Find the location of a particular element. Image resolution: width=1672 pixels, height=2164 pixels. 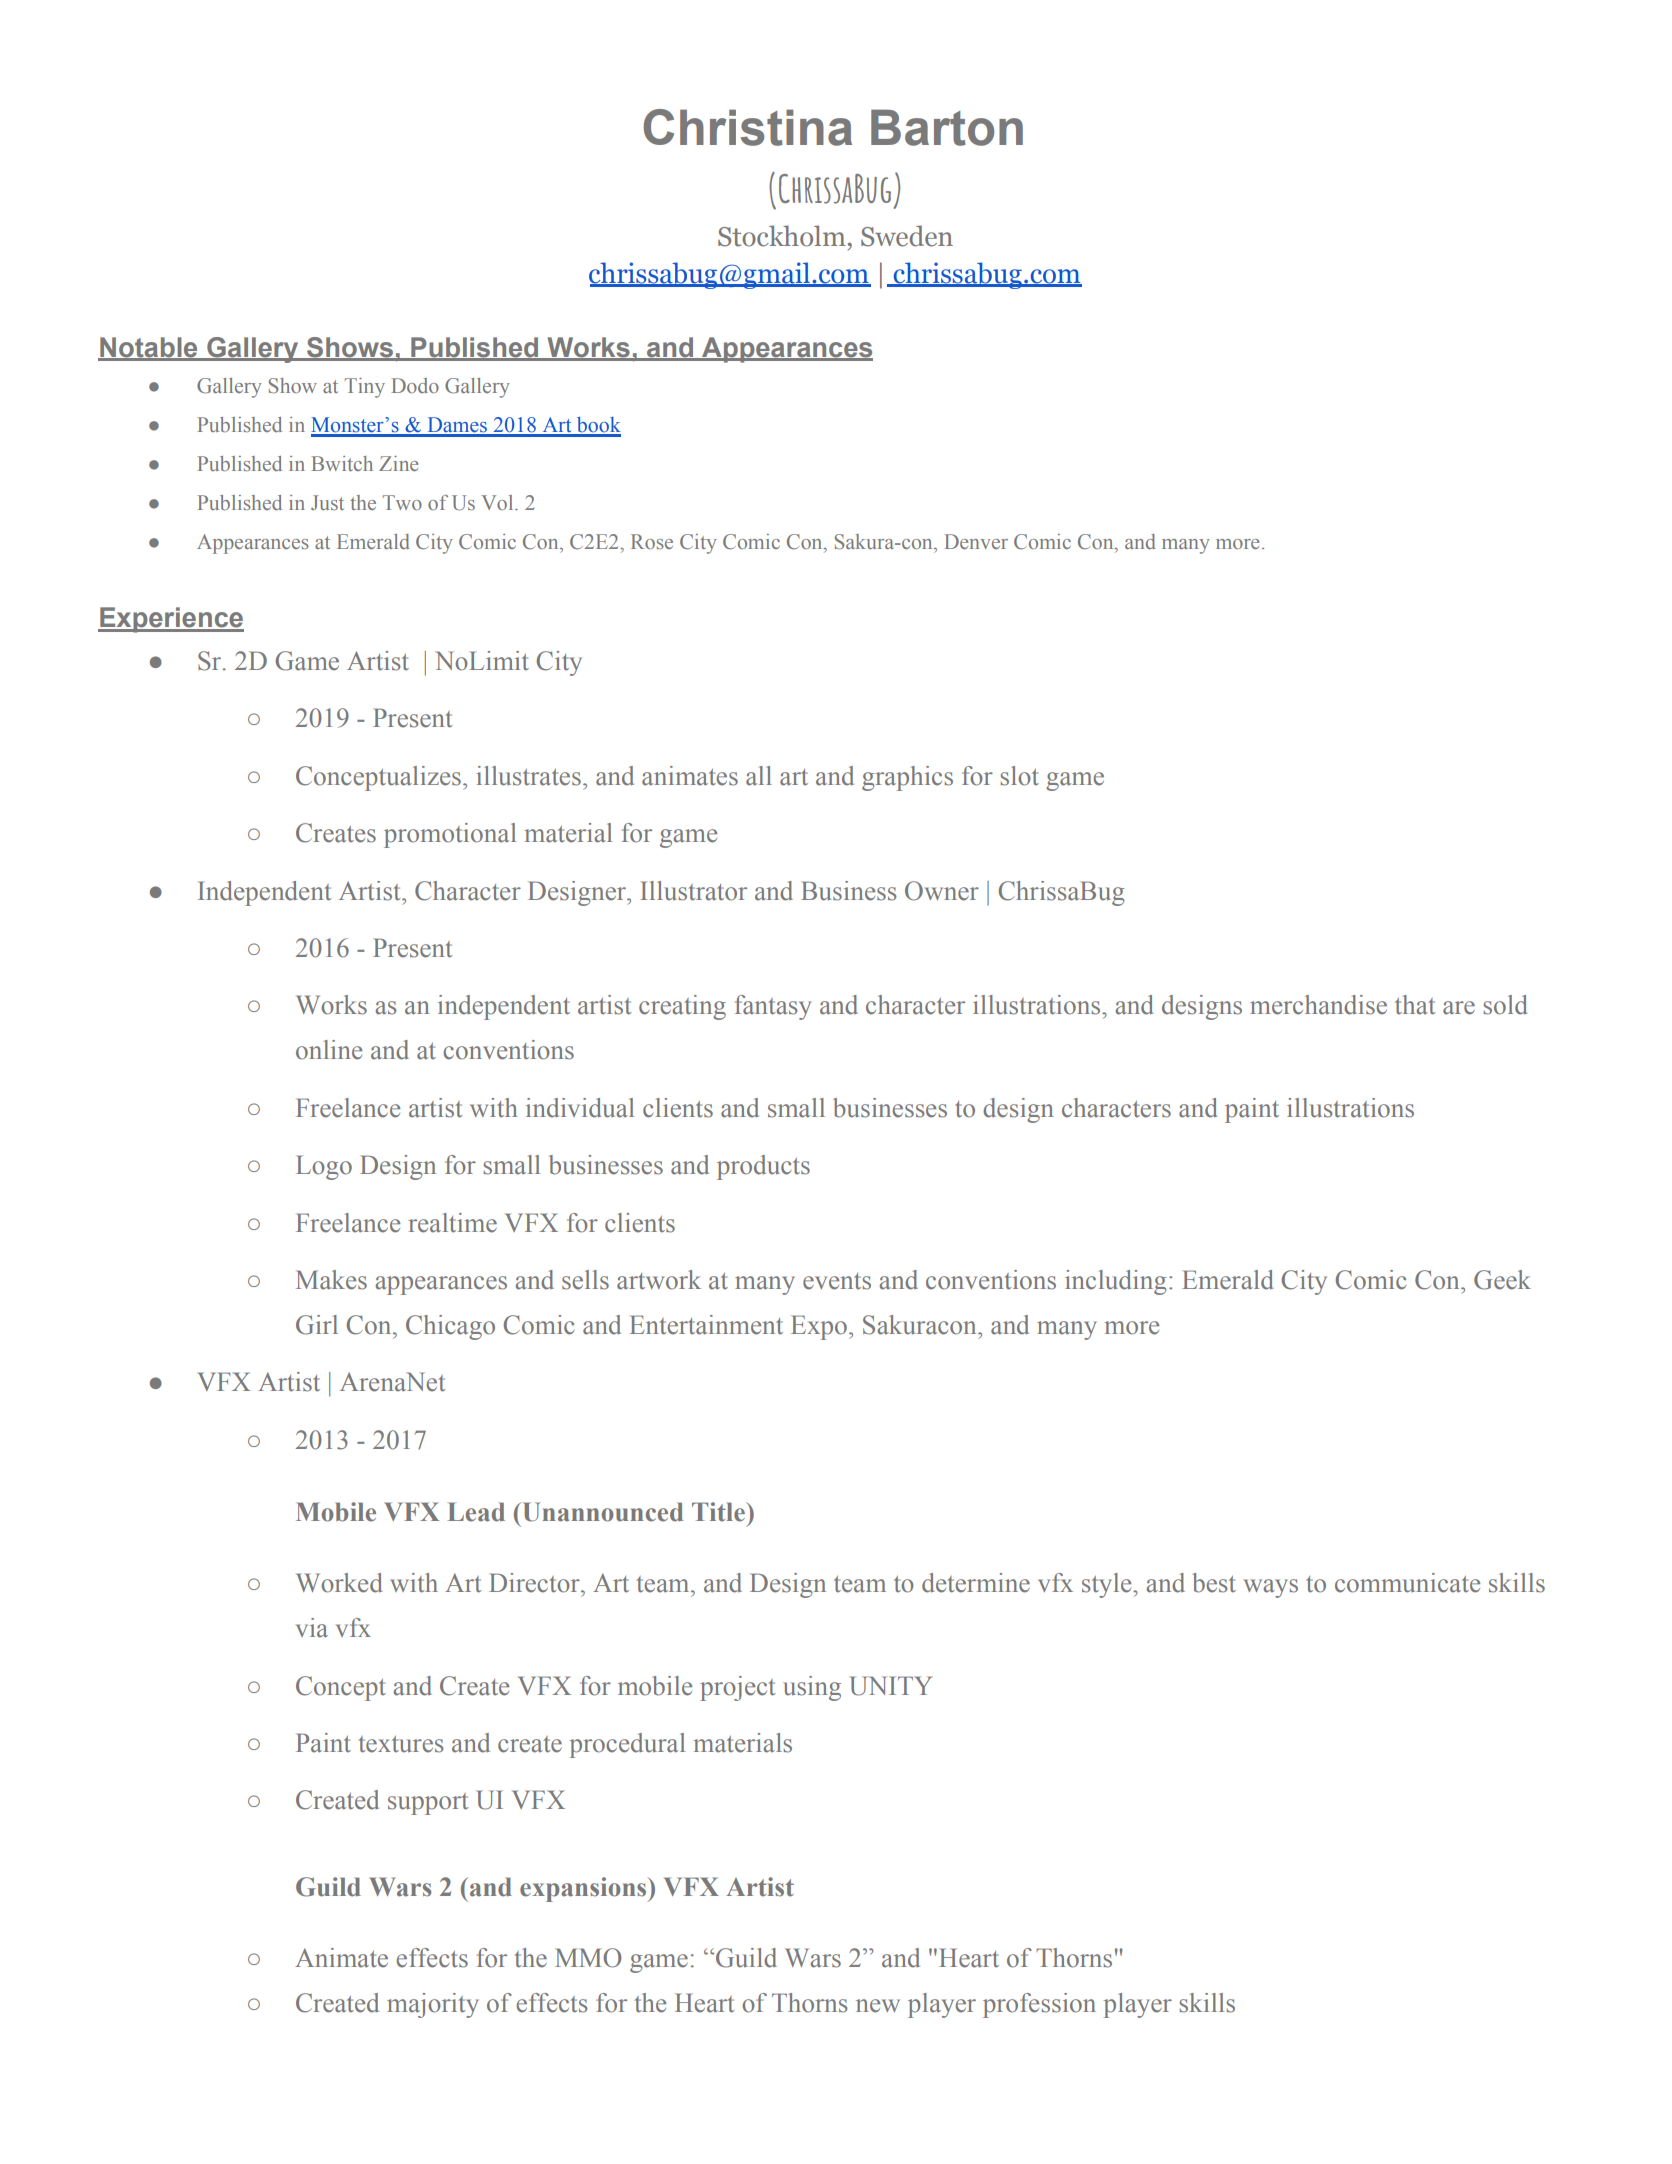

online is located at coordinates (329, 1050).
